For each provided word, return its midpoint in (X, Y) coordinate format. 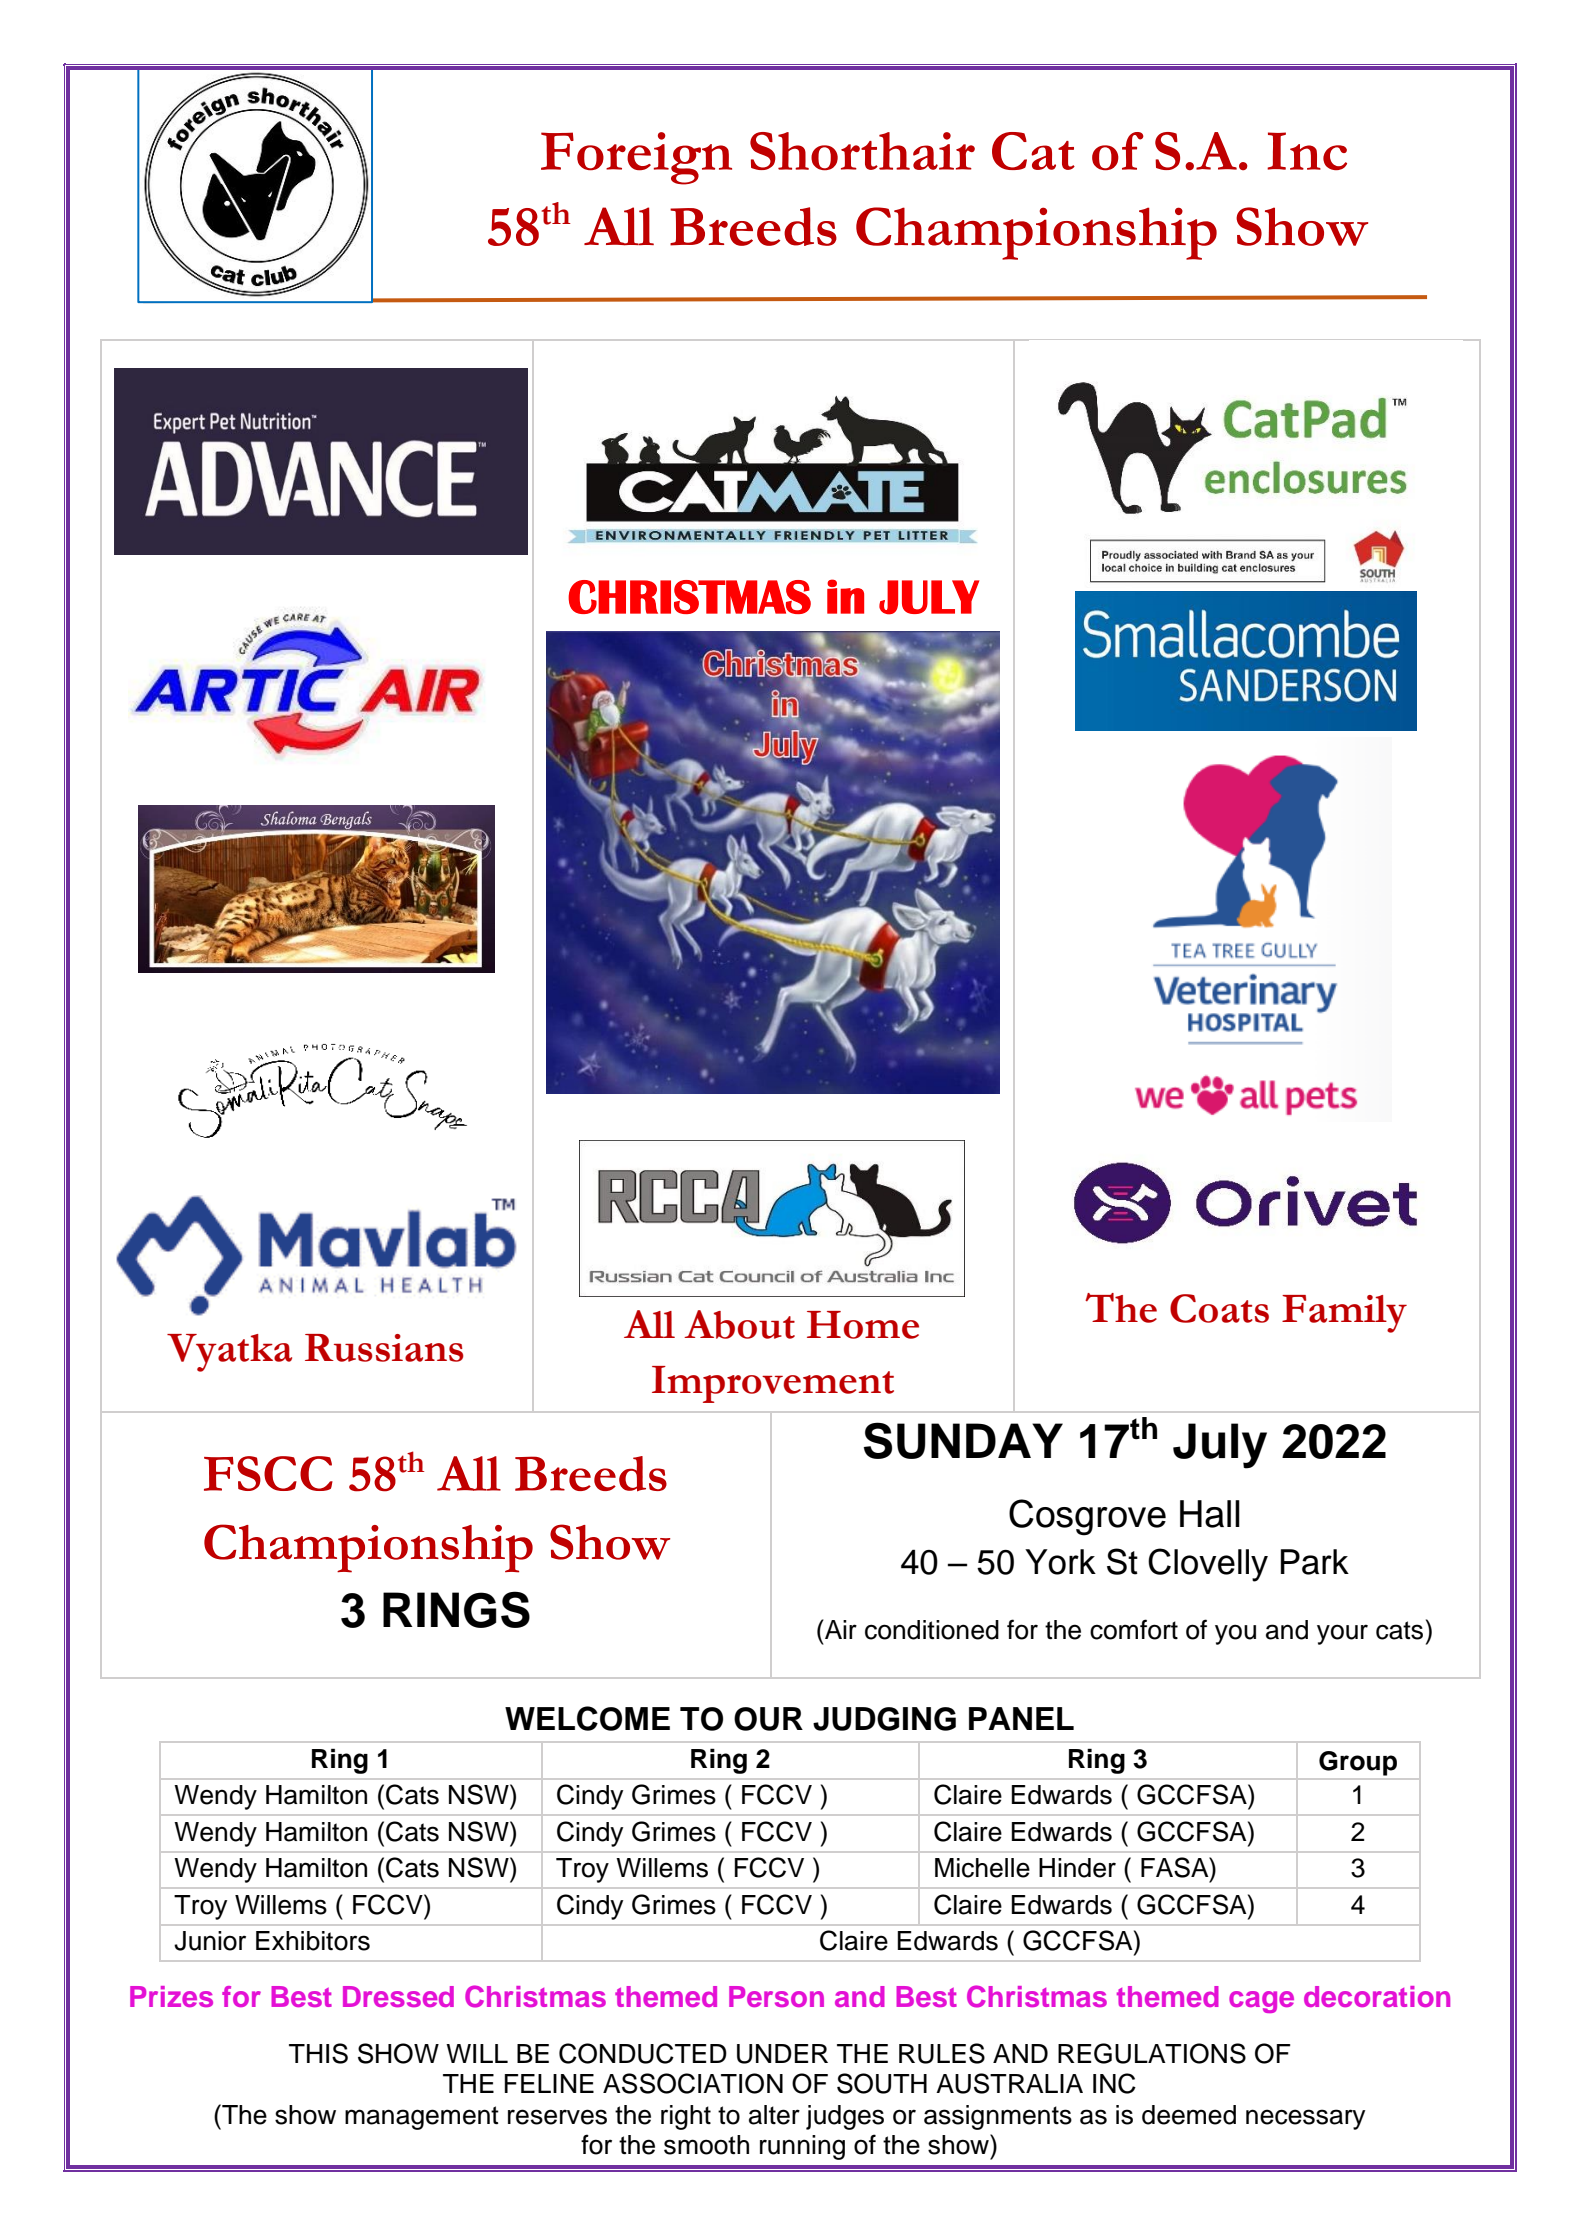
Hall (1210, 1514)
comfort (1134, 1629)
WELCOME (587, 1718)
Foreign (636, 158)
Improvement (773, 1384)
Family (1344, 1314)
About (739, 1324)
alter (774, 2115)
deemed (1189, 2115)
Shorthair (862, 151)
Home (863, 1325)
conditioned (932, 1630)
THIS (318, 2053)
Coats (1219, 1308)
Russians (384, 1348)
